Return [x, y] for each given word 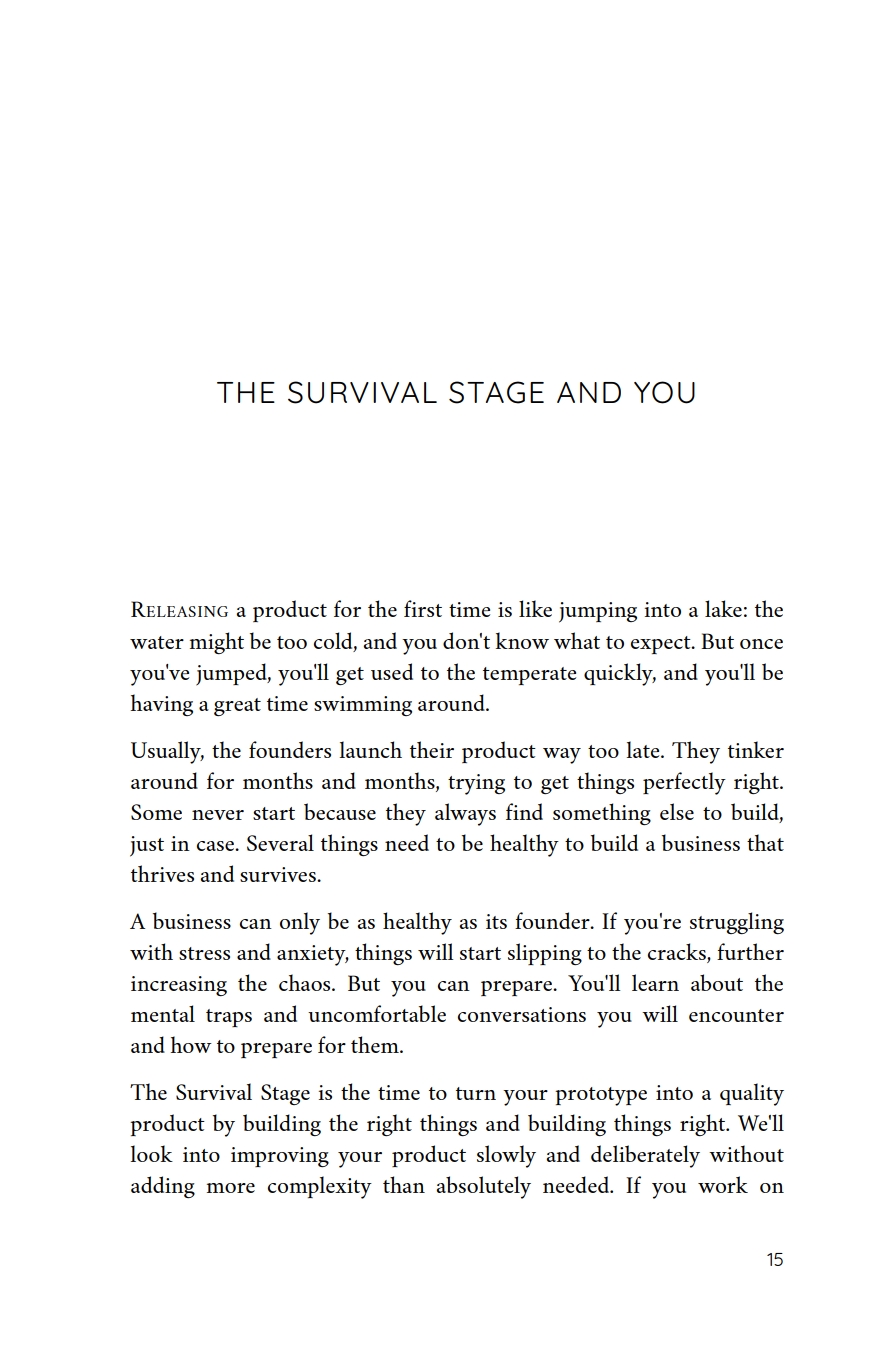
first [423, 608]
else [677, 811]
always [465, 814]
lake [723, 608]
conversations [522, 1014]
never [218, 815]
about [717, 982]
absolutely [483, 1187]
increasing [179, 986]
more [231, 1188]
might [217, 643]
